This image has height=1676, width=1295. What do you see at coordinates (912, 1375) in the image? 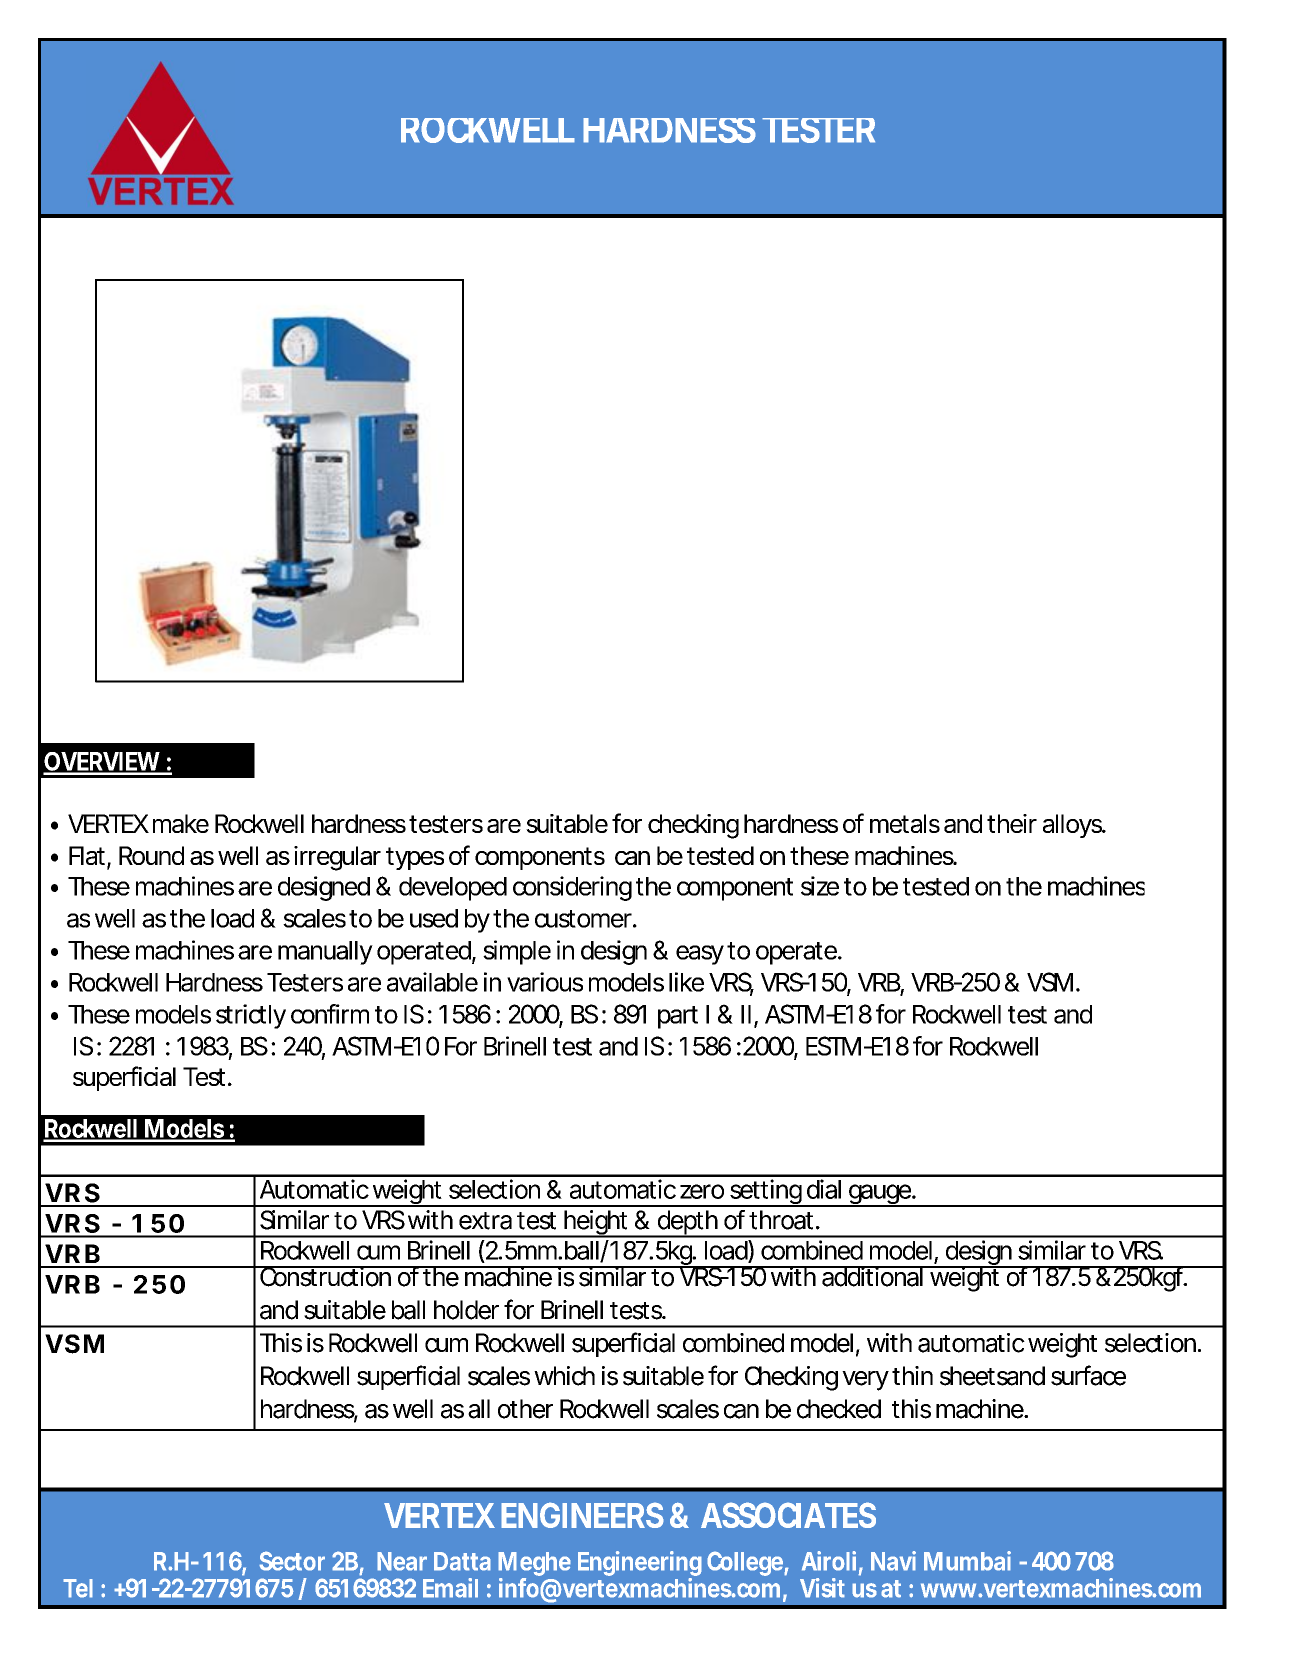
I see `thin` at bounding box center [912, 1375].
